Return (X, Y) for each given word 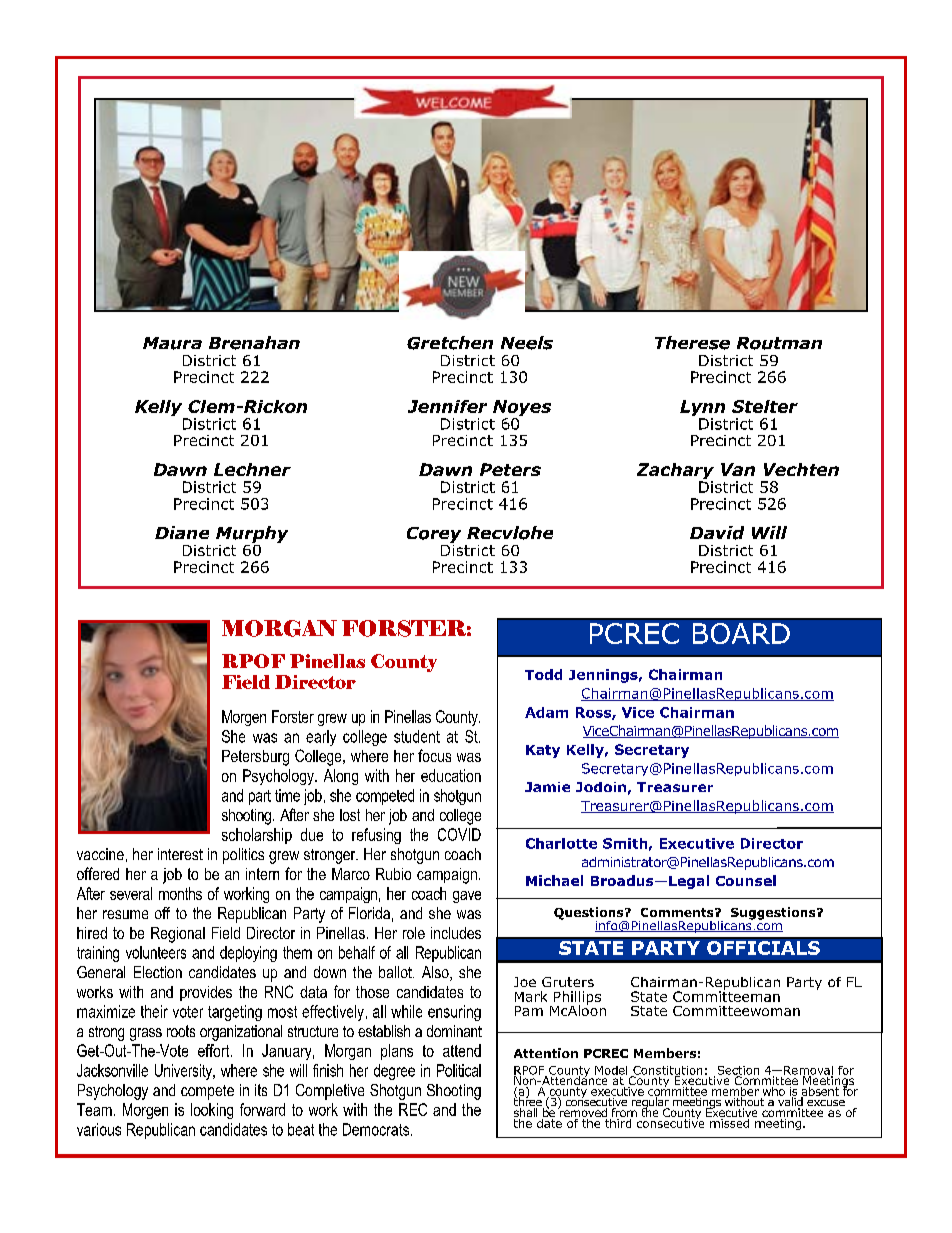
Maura (172, 343)
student (417, 736)
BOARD (741, 633)
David (717, 533)
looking (212, 1111)
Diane (182, 532)
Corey (434, 535)
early (321, 738)
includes (456, 933)
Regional (178, 935)
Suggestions (774, 913)
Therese (692, 343)
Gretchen (450, 343)
